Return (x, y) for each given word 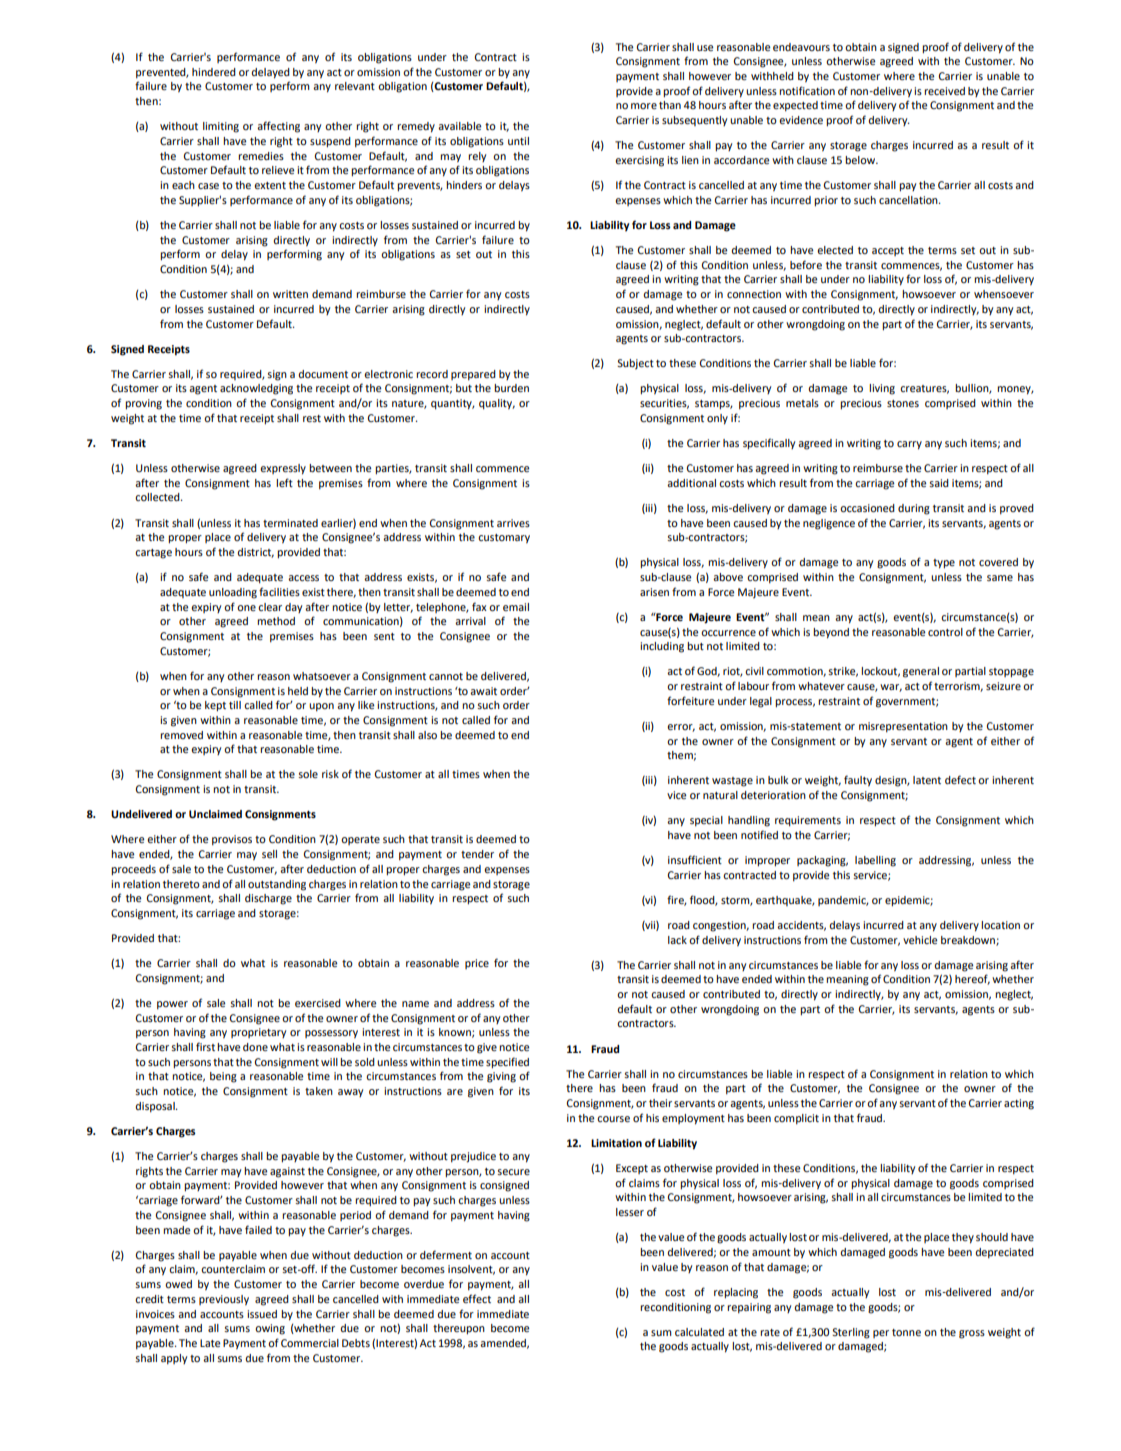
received (944, 91)
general (921, 672)
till (235, 705)
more (644, 106)
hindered (214, 72)
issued (262, 1314)
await (483, 691)
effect (477, 1298)
